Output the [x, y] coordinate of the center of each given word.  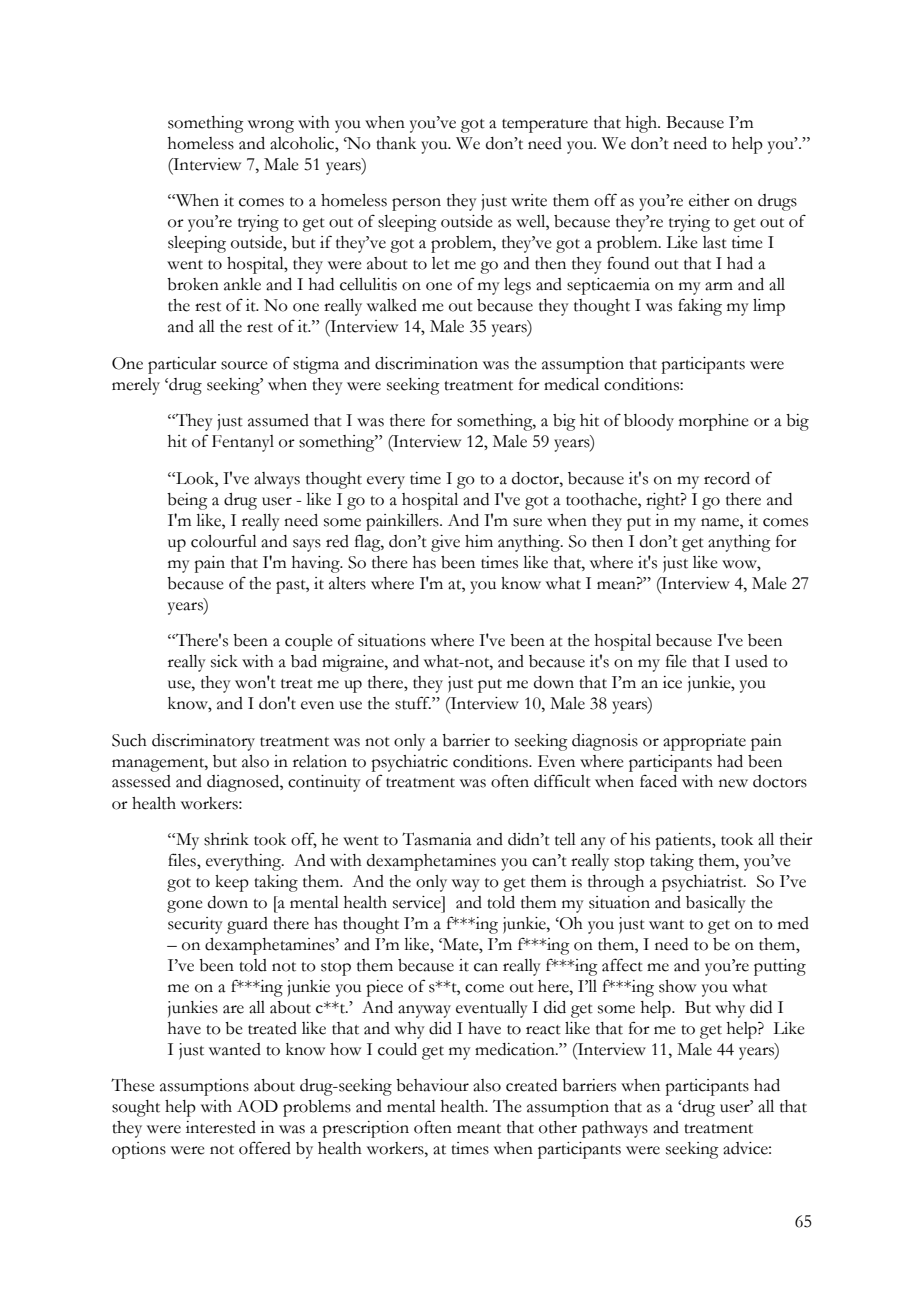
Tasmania [437, 839]
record [727, 478]
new [733, 783]
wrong [271, 126]
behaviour [432, 1085]
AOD [257, 1106]
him [479, 541]
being [187, 501]
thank [396, 143]
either [709, 200]
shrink [226, 839]
